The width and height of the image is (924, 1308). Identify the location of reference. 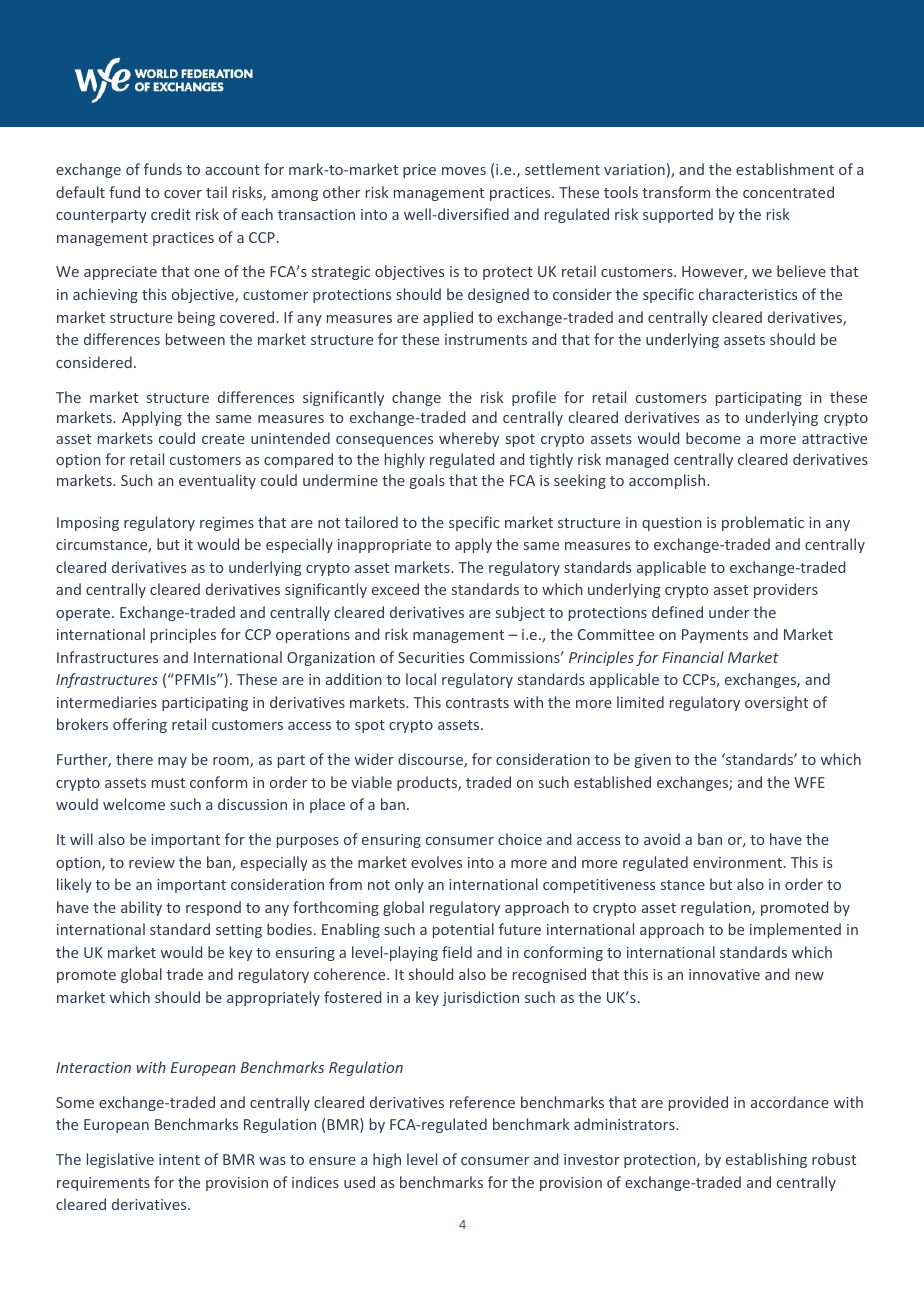
(482, 1102).
